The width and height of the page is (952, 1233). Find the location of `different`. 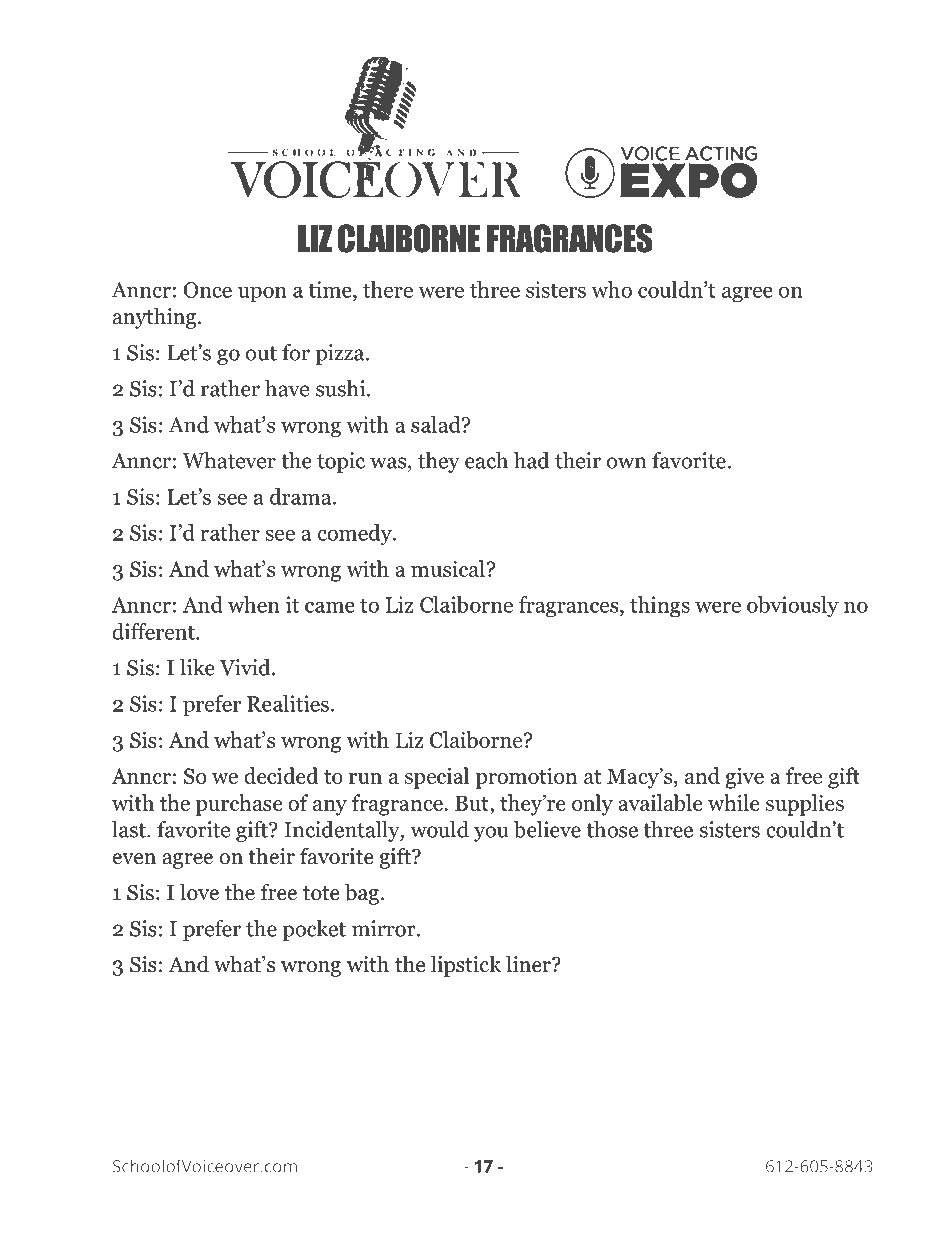

different is located at coordinates (154, 631).
